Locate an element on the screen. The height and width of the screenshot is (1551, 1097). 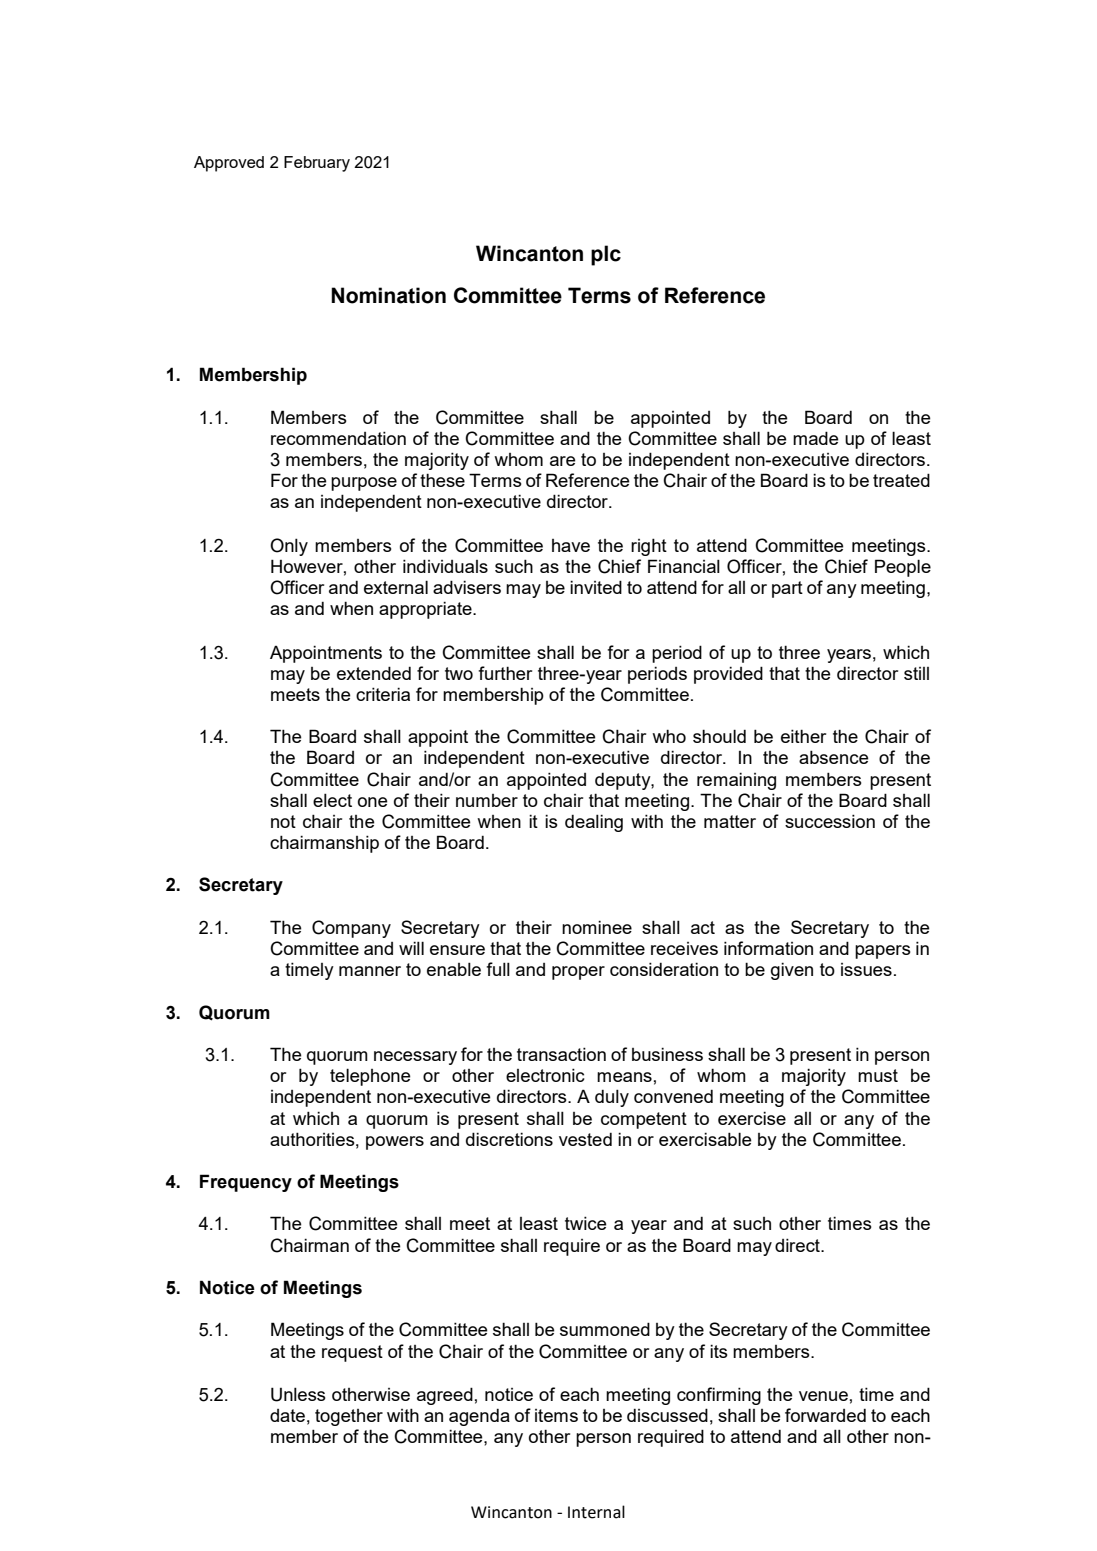
made is located at coordinates (816, 438).
